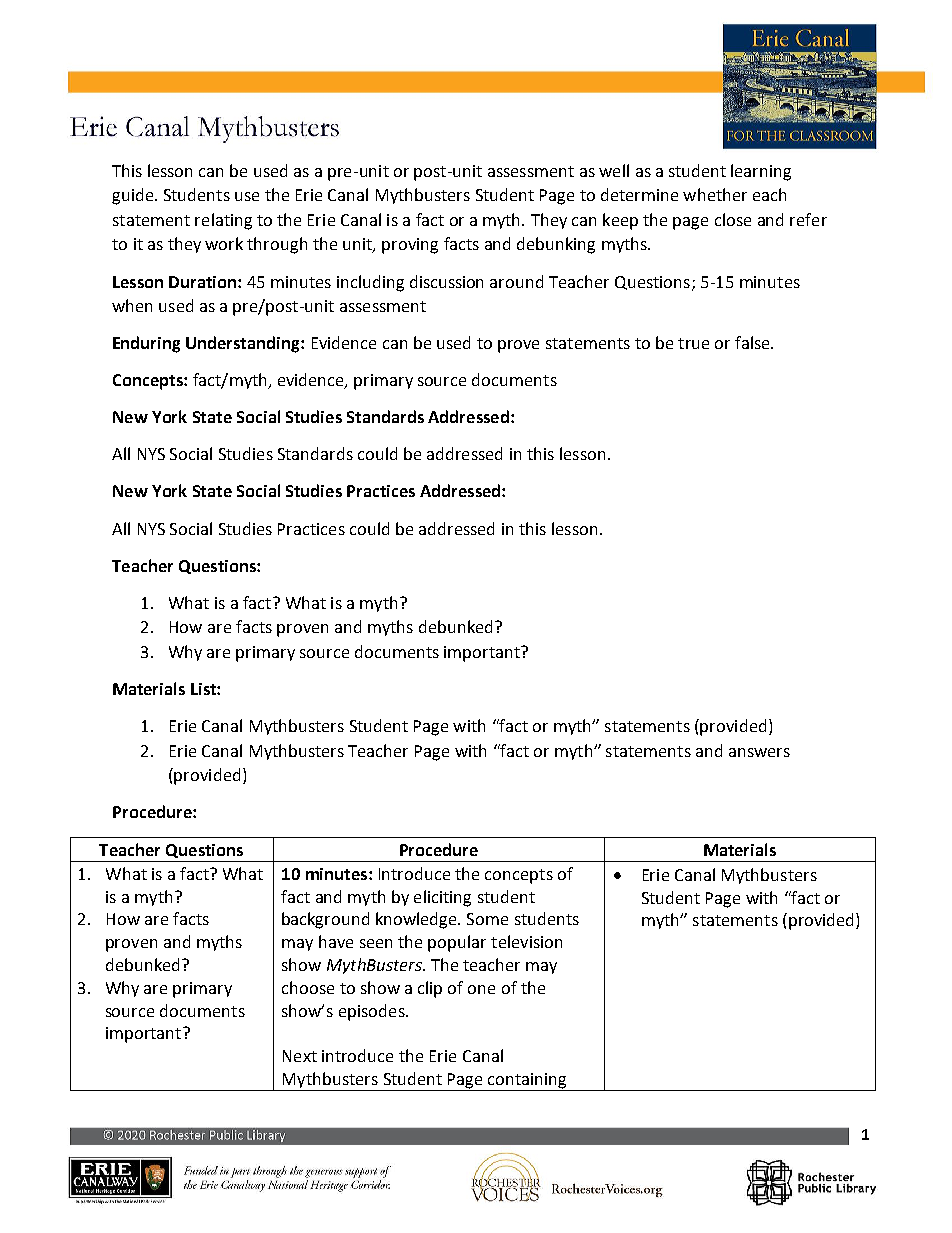 The image size is (952, 1233). I want to click on discussion, so click(446, 281).
